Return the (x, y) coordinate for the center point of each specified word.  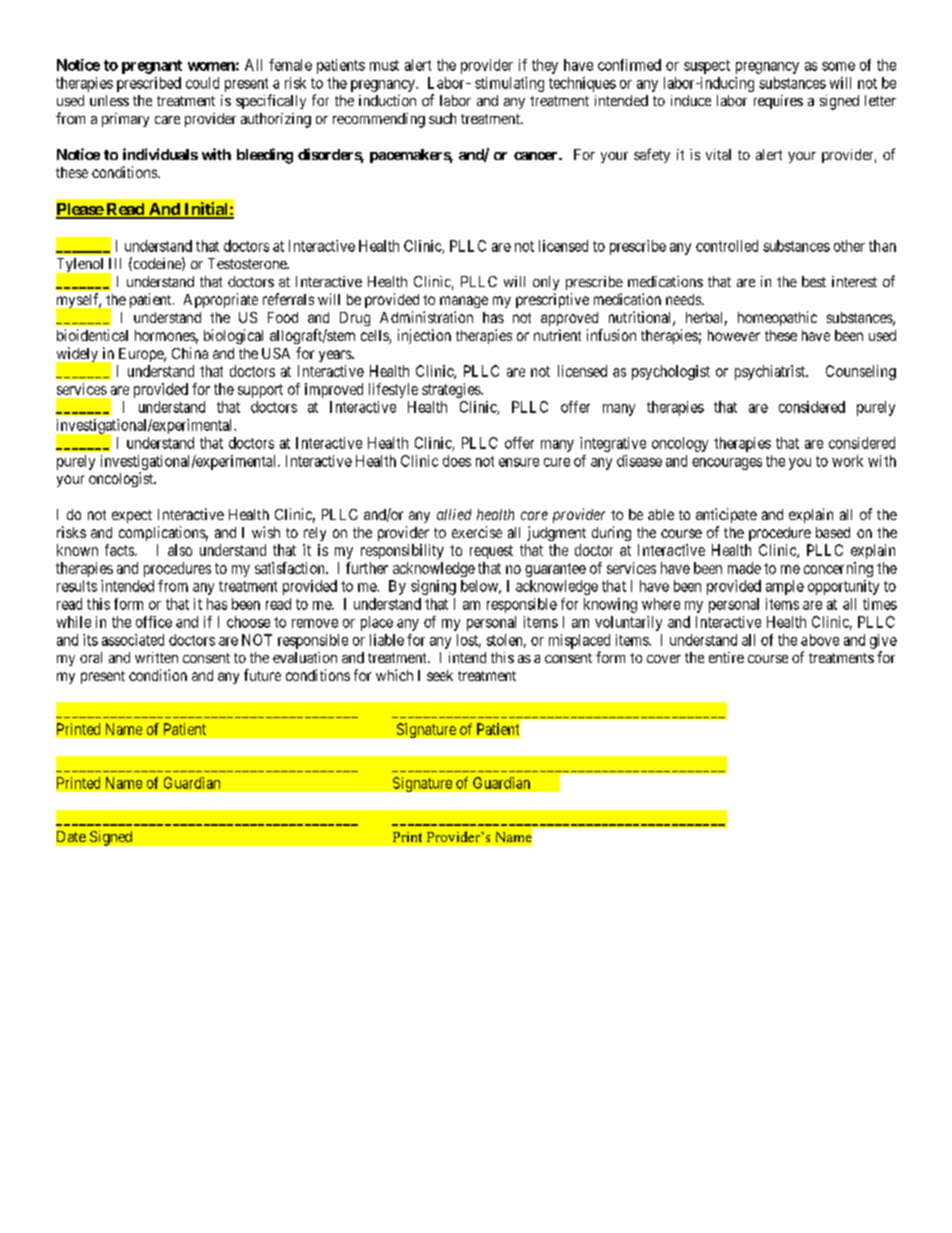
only (546, 283)
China (190, 353)
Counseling (861, 372)
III (115, 263)
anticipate (726, 515)
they (545, 66)
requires (778, 102)
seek (440, 675)
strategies (452, 390)
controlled (727, 246)
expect (132, 516)
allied (454, 514)
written (156, 657)
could (202, 83)
